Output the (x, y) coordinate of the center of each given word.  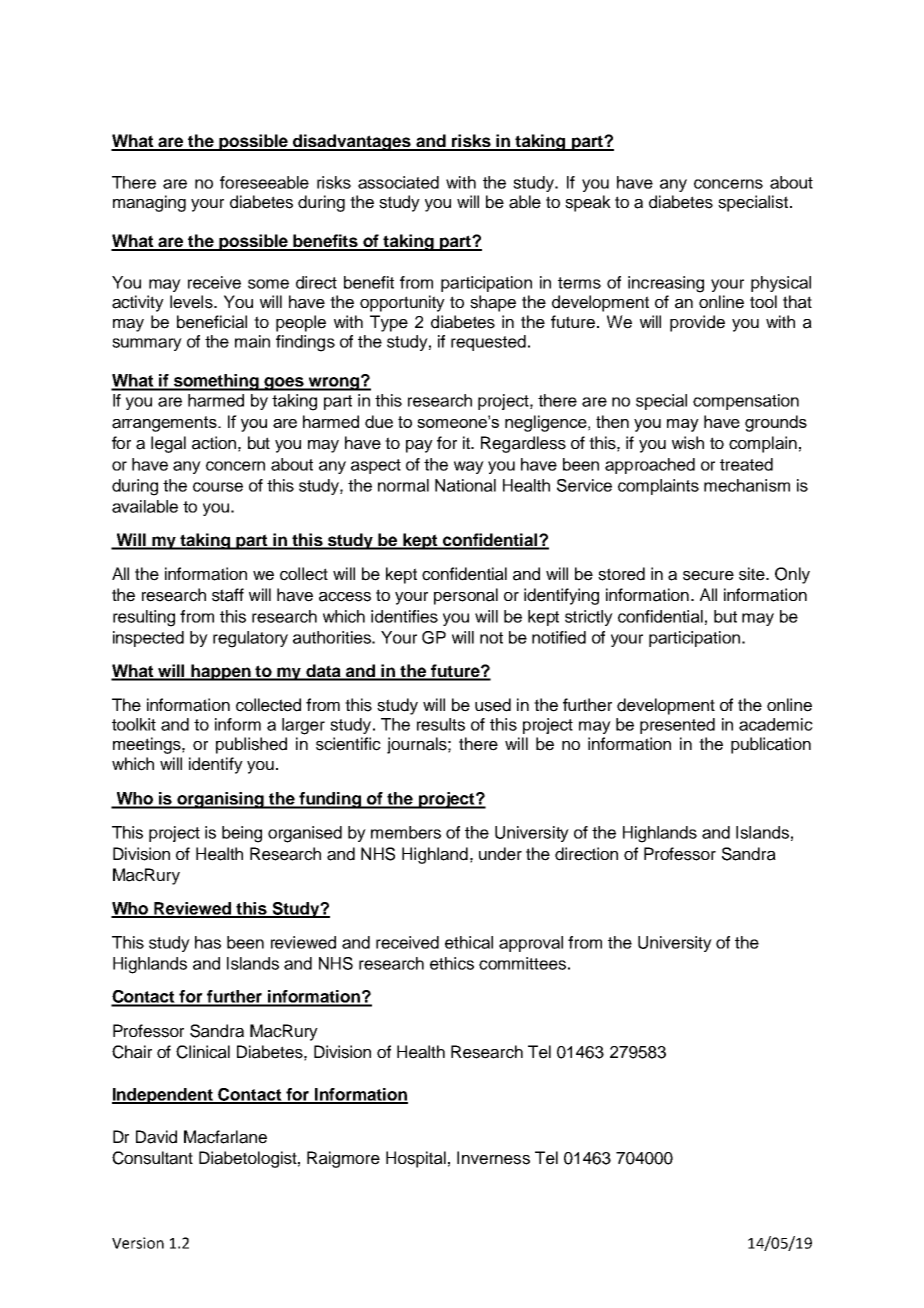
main (252, 341)
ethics (452, 963)
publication (771, 745)
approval (531, 944)
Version (138, 1243)
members (406, 832)
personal (466, 596)
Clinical (203, 1052)
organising (220, 800)
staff (228, 595)
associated (398, 182)
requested (488, 343)
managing (149, 203)
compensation (746, 402)
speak (588, 203)
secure (708, 576)
